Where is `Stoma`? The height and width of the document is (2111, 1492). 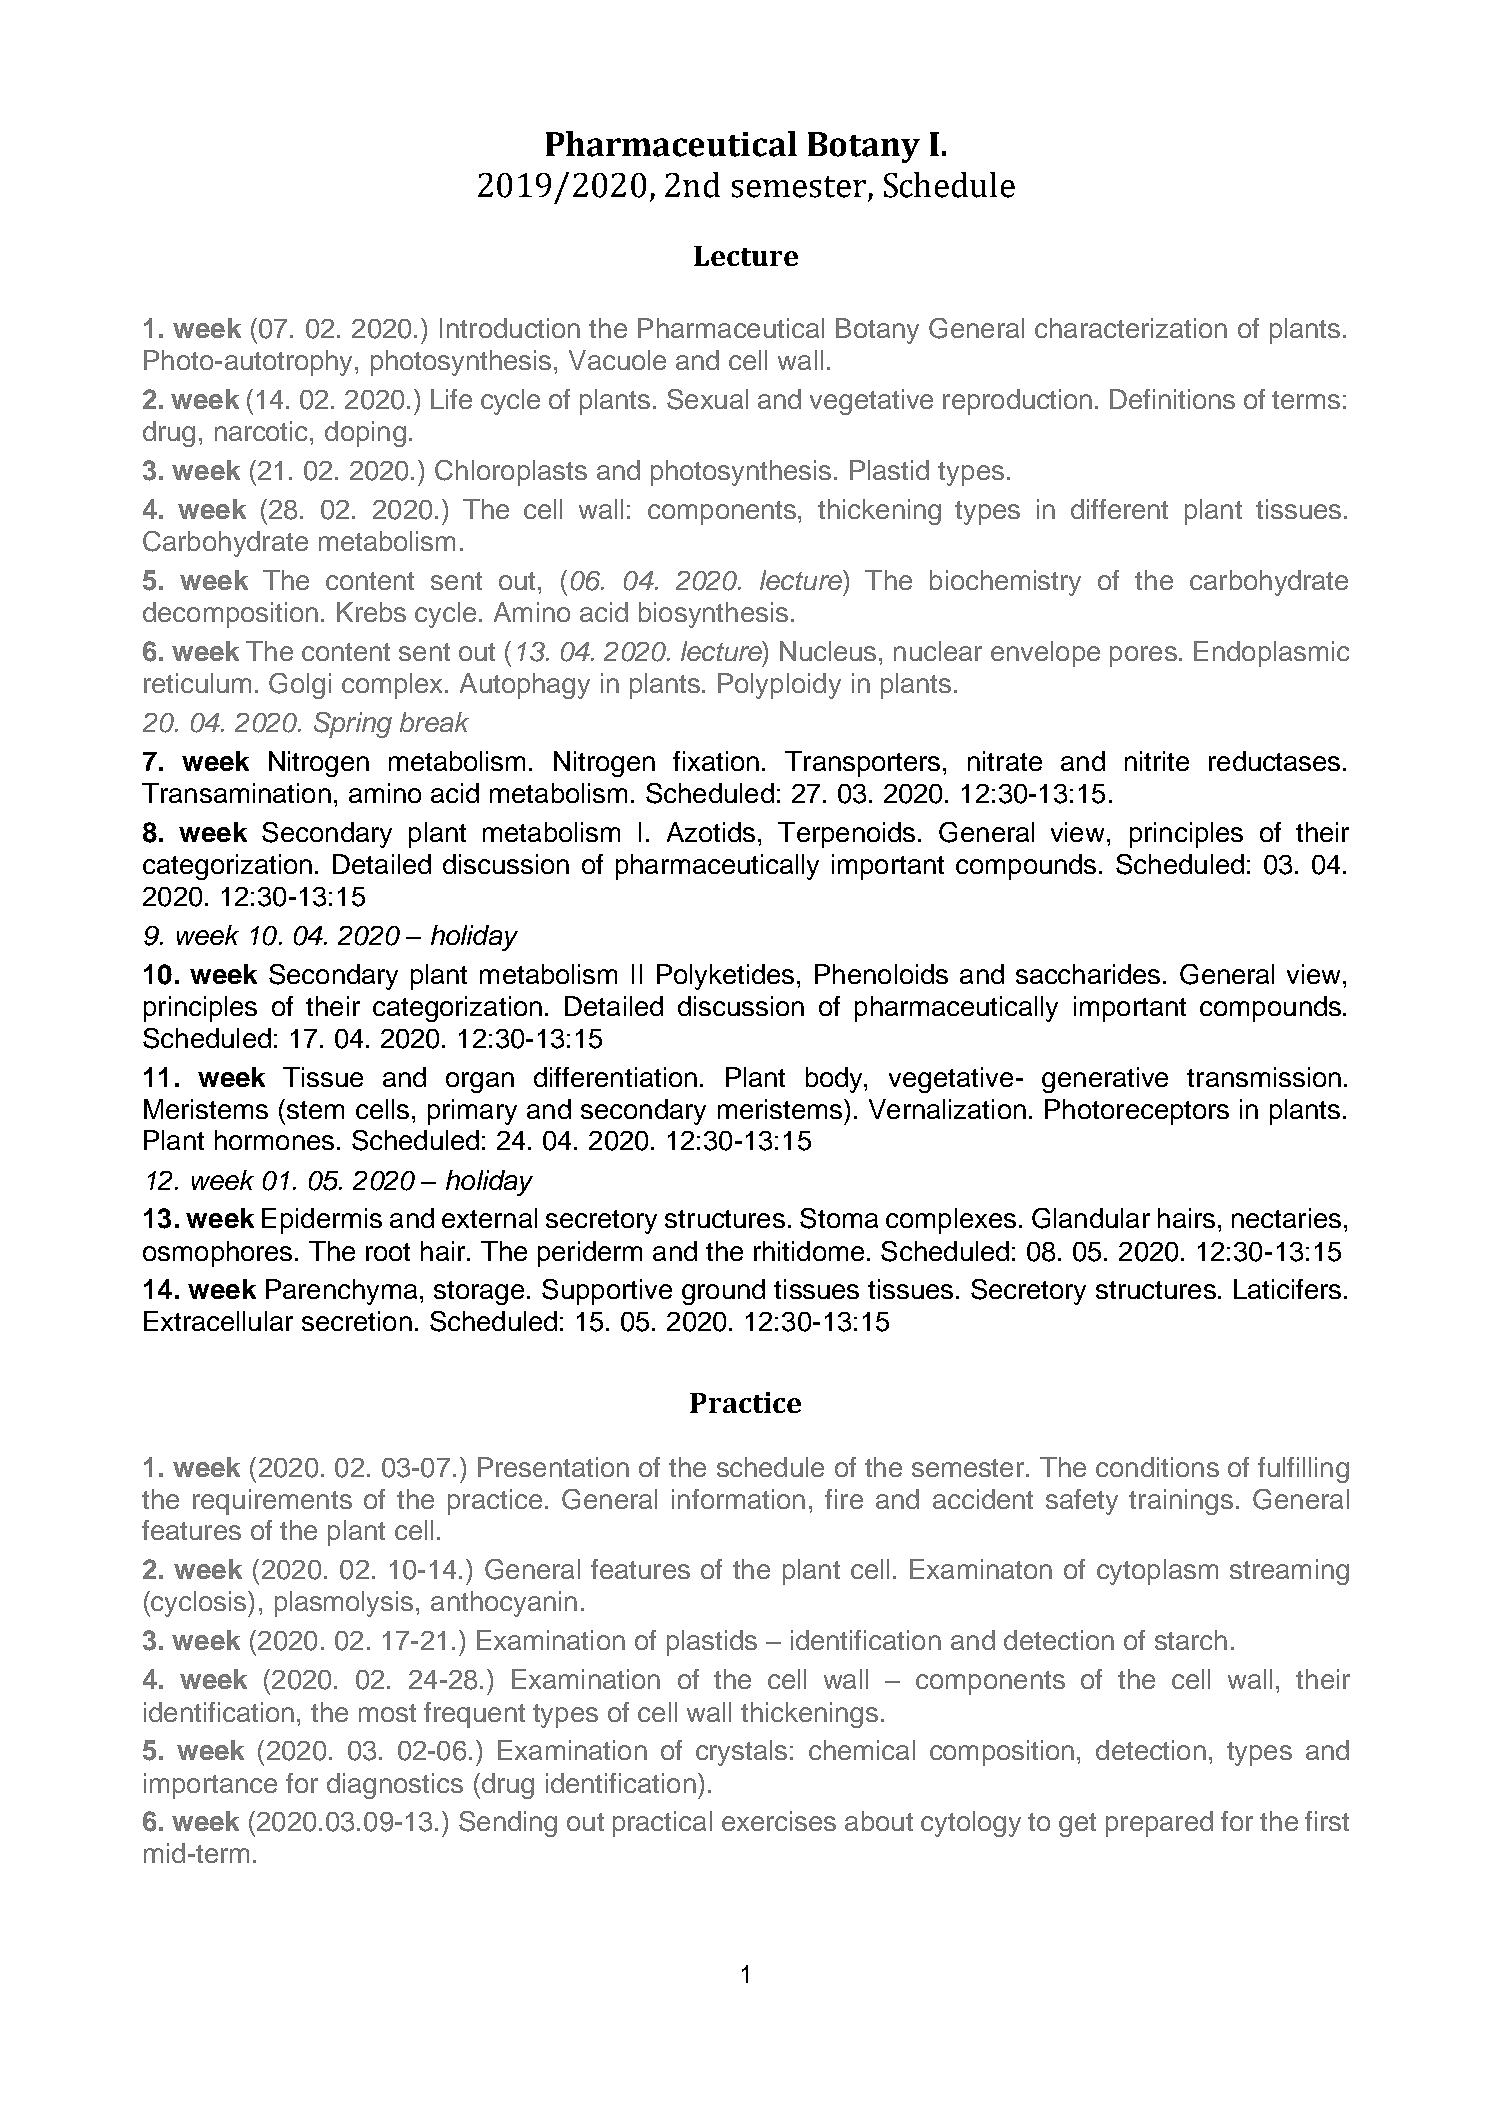
Stoma is located at coordinates (839, 1218).
